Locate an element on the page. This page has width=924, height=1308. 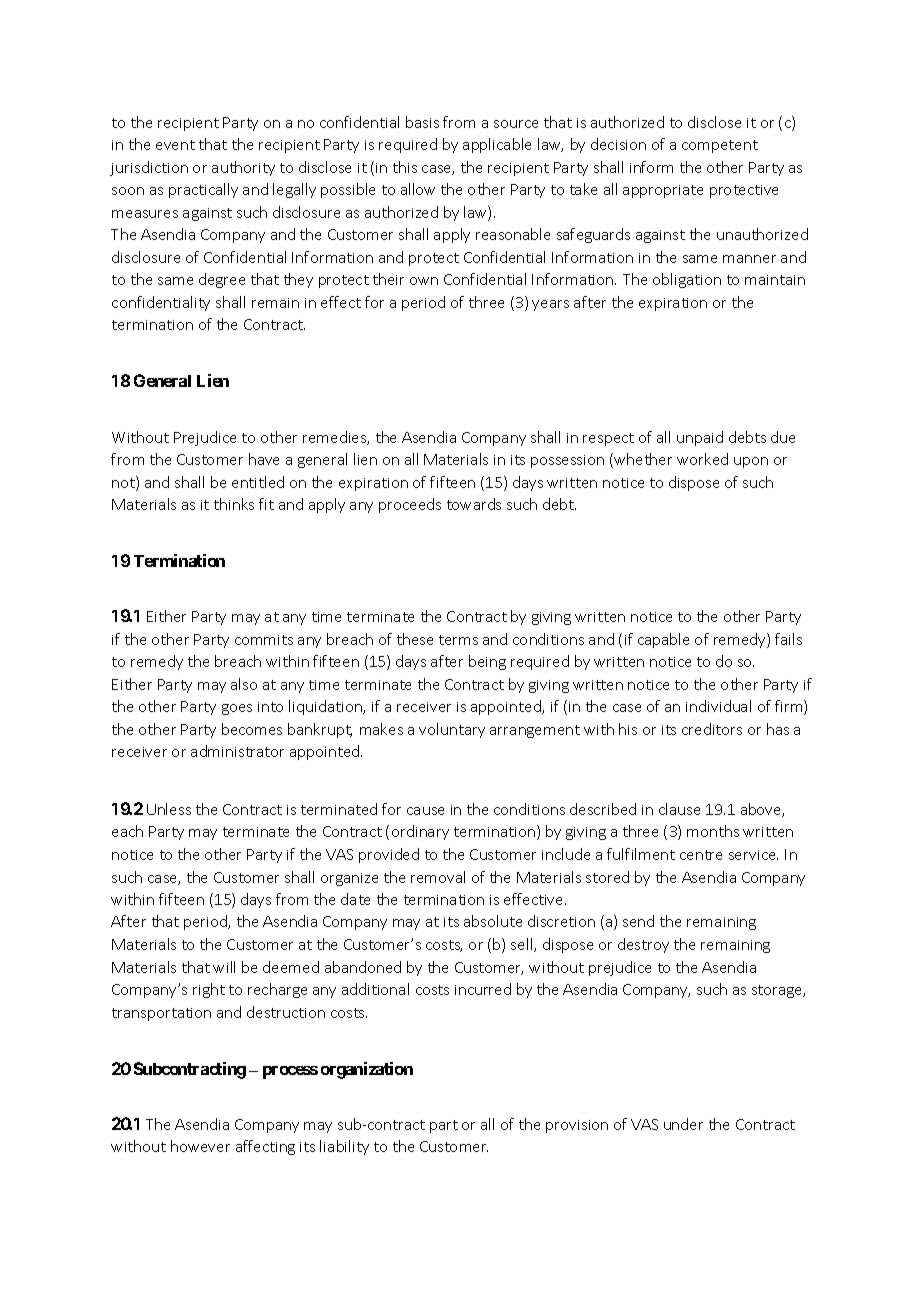
event is located at coordinates (175, 145).
